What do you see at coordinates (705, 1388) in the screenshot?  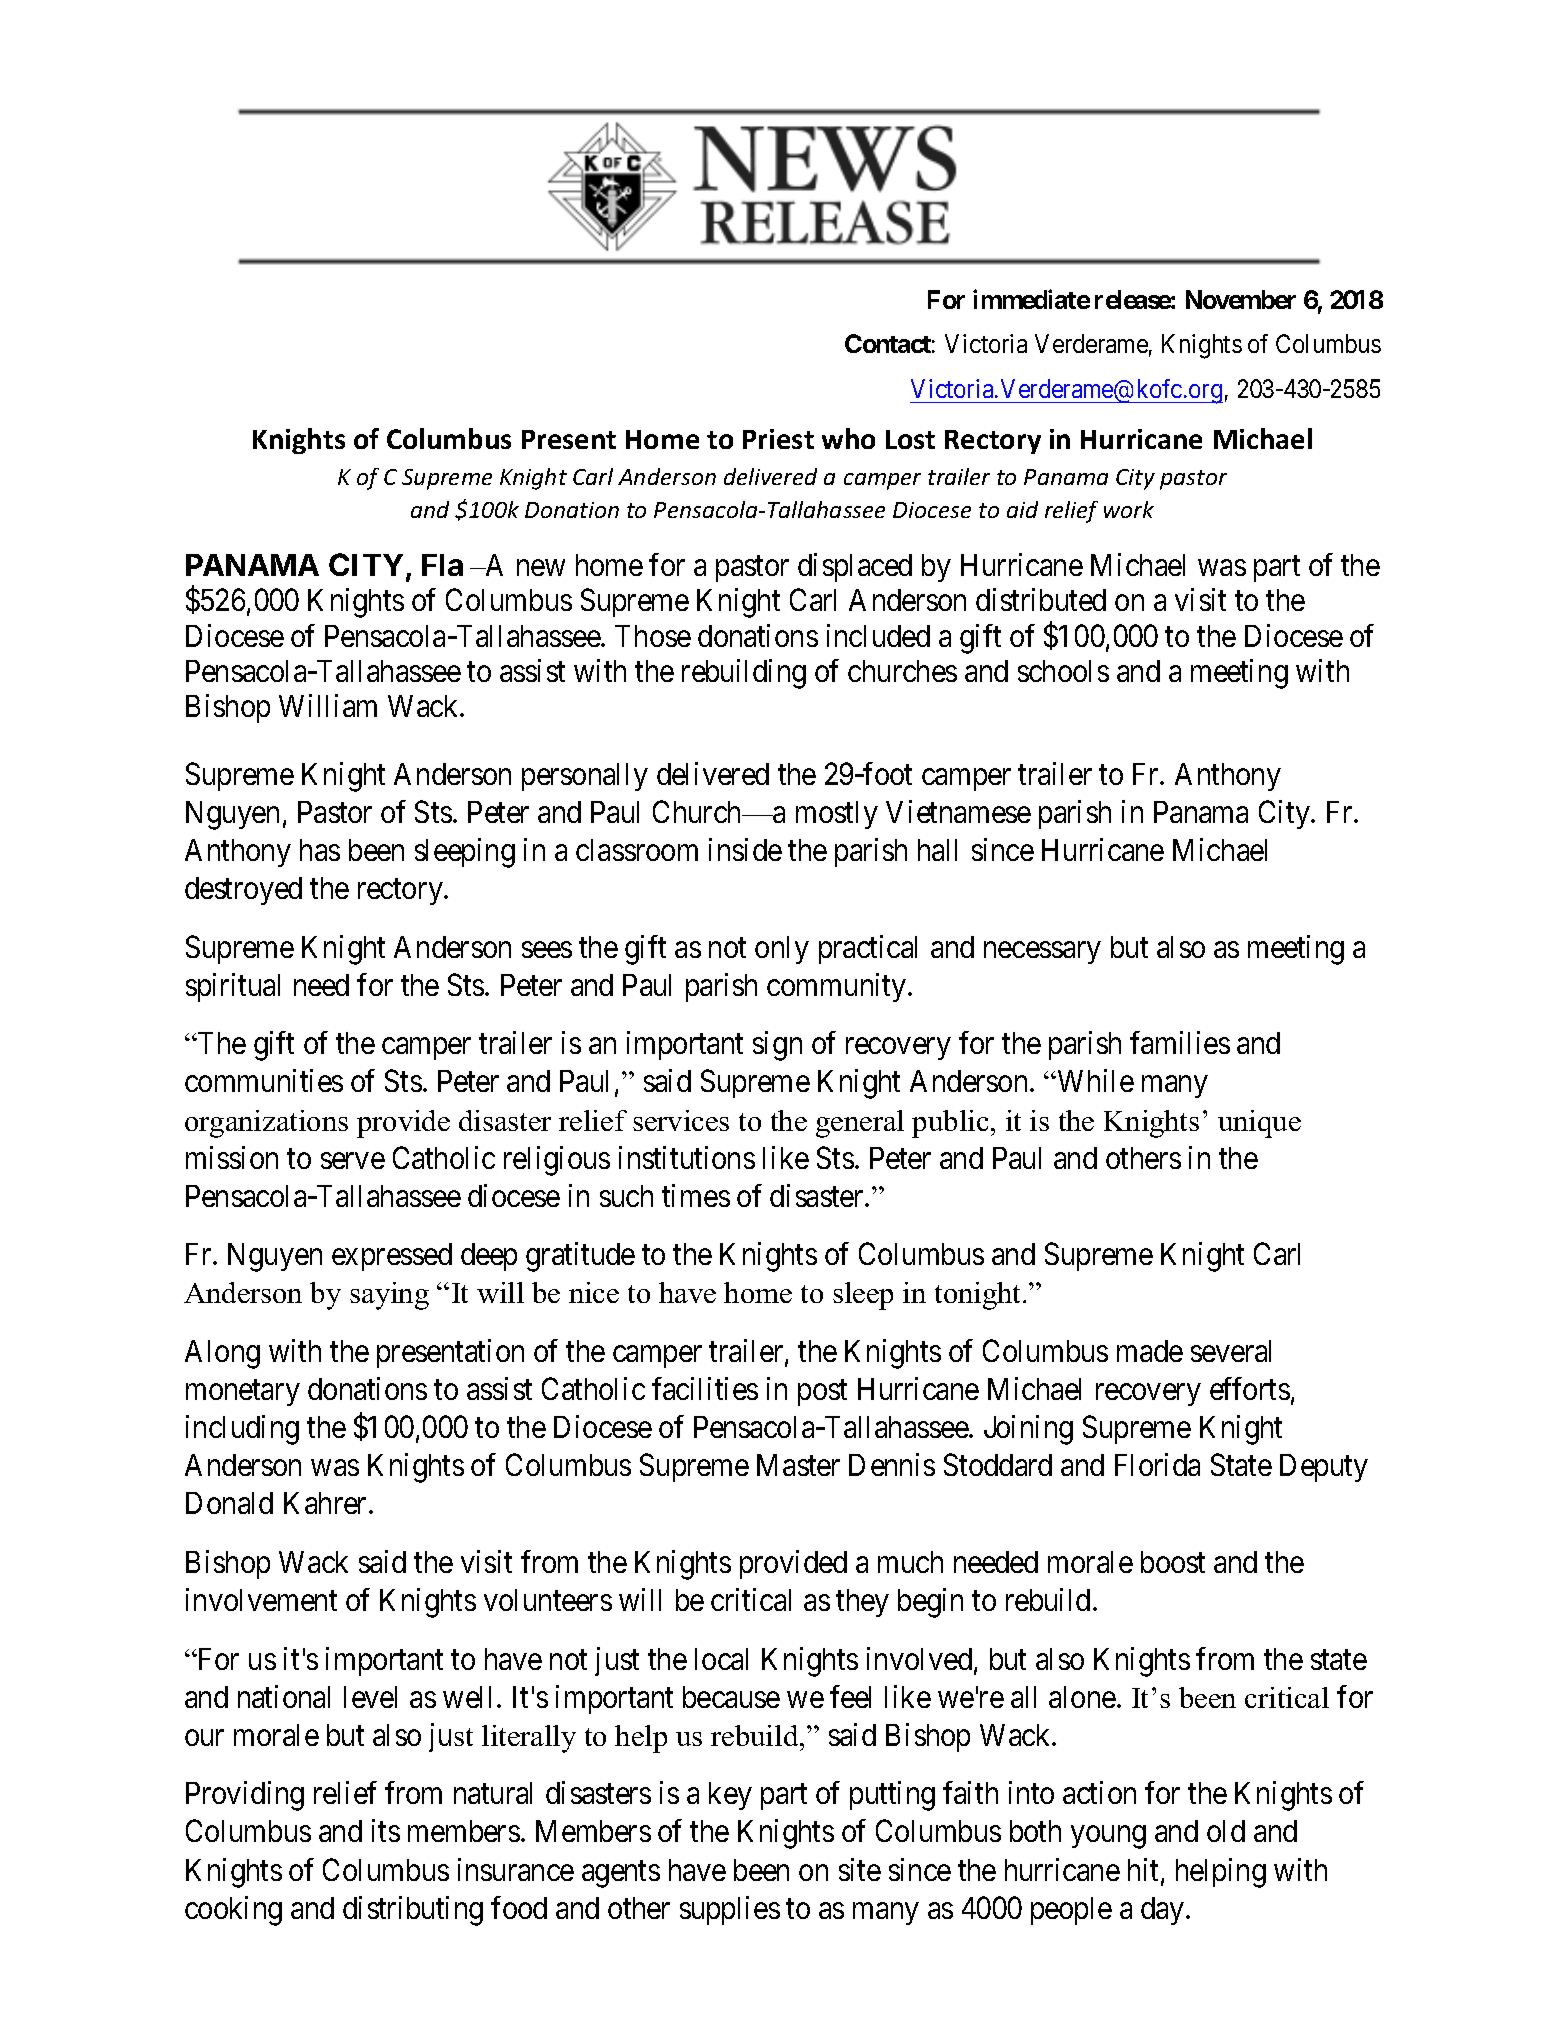 I see `facilities` at bounding box center [705, 1388].
